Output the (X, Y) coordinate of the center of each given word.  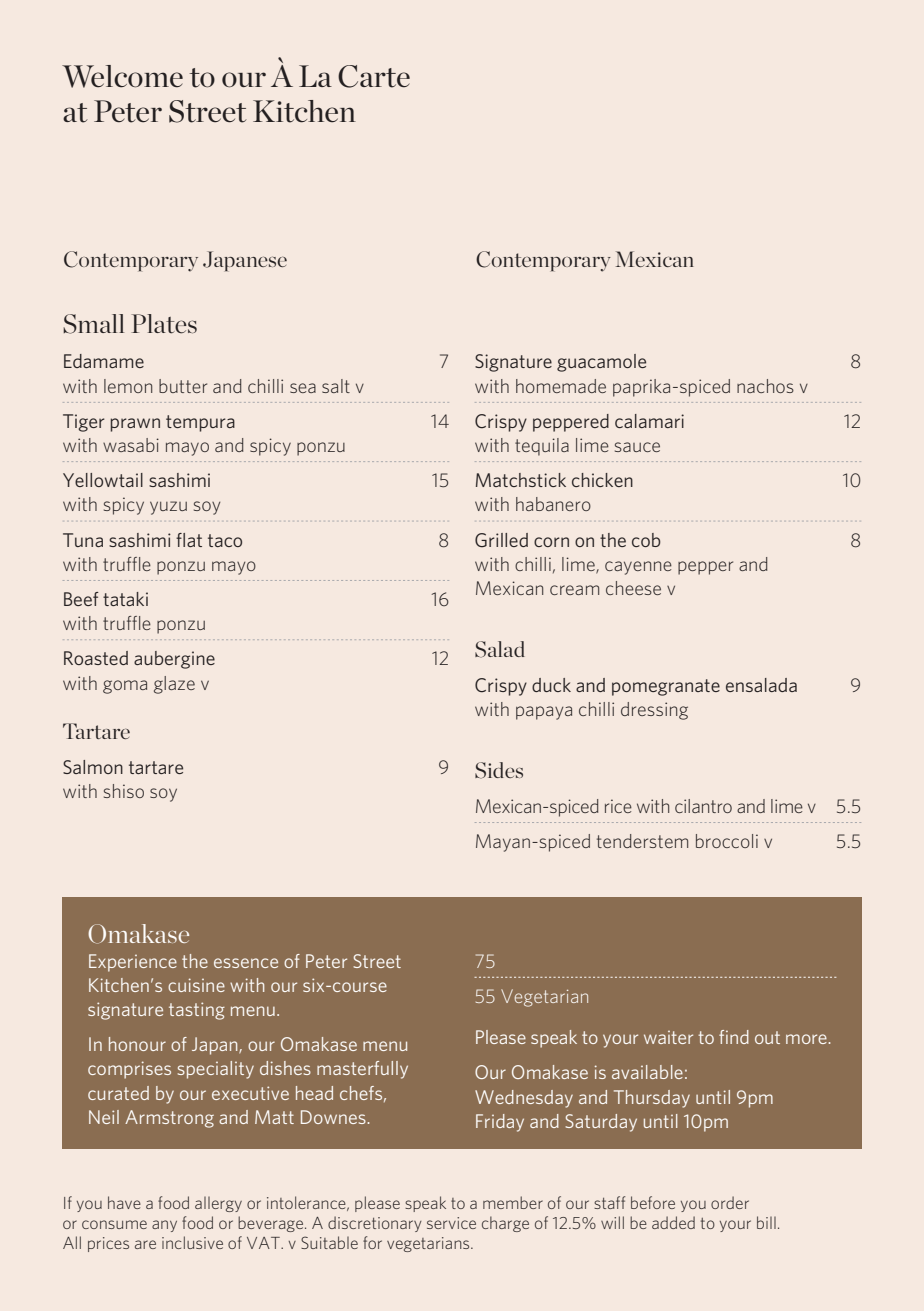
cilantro (703, 806)
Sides (499, 770)
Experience (133, 963)
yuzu (168, 508)
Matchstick (521, 480)
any (164, 1226)
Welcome (122, 76)
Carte (374, 76)
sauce (637, 447)
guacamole (601, 363)
